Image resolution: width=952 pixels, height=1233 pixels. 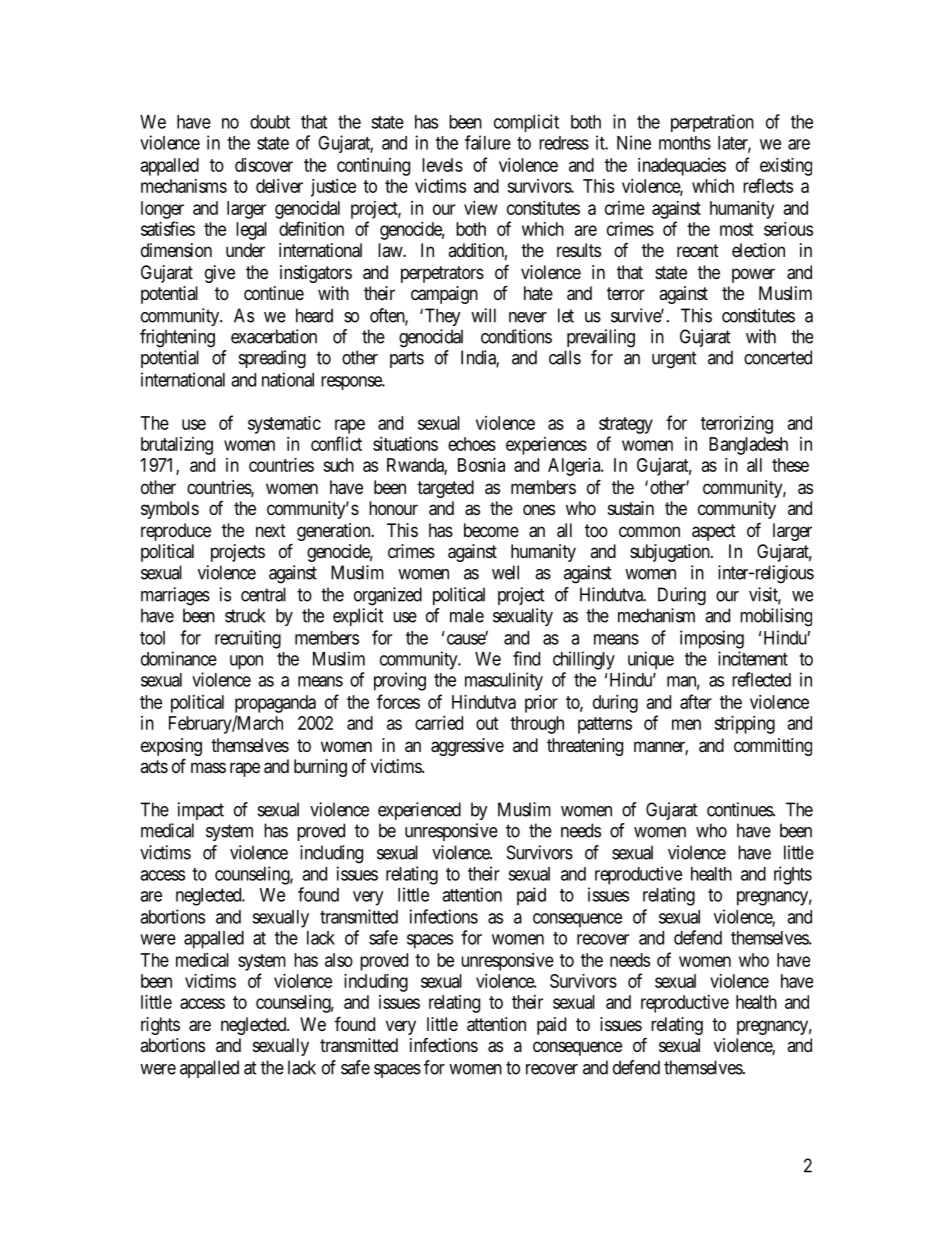 I want to click on aspect, so click(x=714, y=532).
